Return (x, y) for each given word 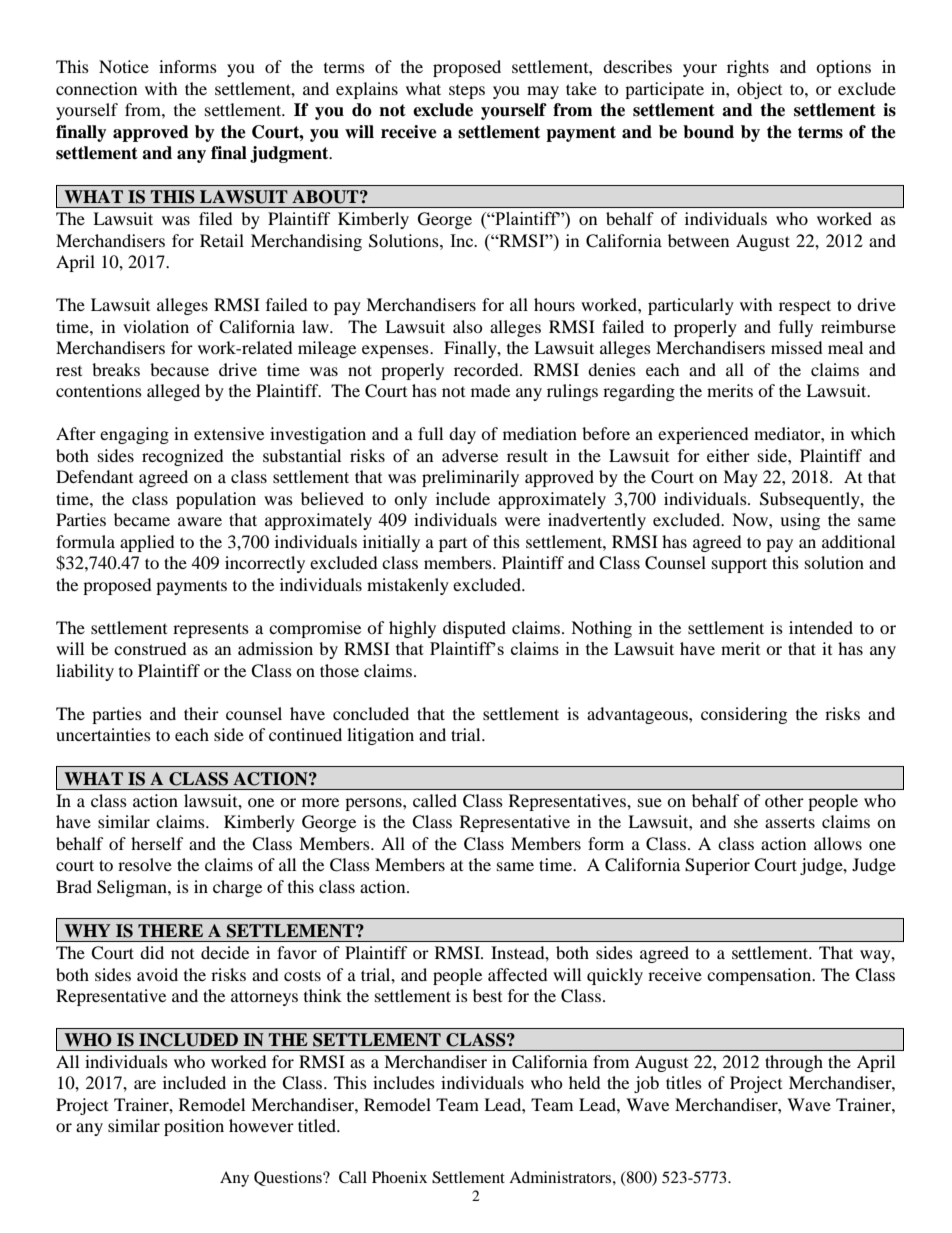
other (784, 800)
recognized (183, 457)
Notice (124, 66)
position (194, 1127)
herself (157, 843)
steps (467, 92)
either (728, 455)
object (759, 90)
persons (374, 804)
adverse (470, 455)
